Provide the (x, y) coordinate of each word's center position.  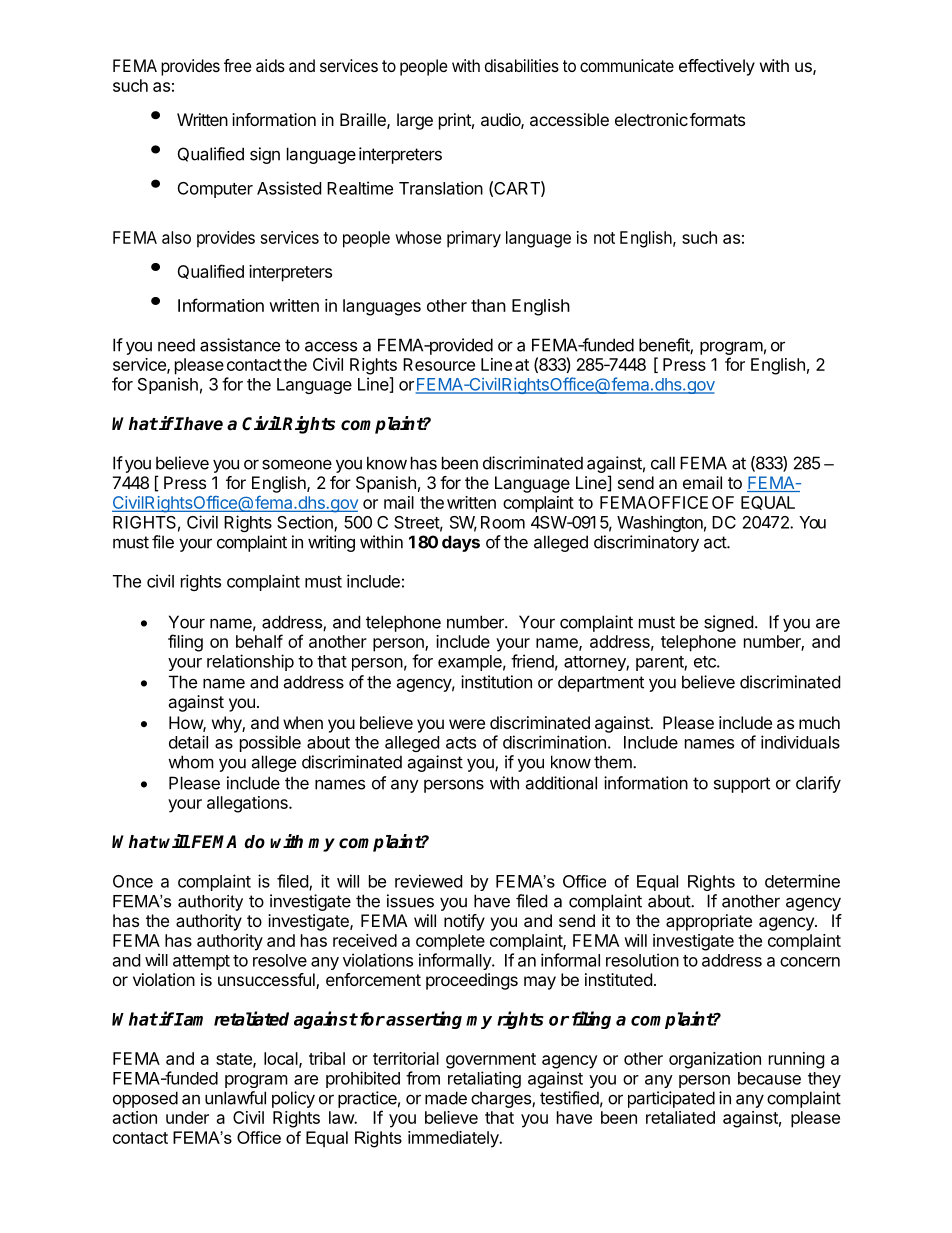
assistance (240, 345)
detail (188, 742)
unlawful (235, 1098)
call (663, 463)
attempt (201, 962)
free (238, 65)
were (467, 724)
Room (503, 522)
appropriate (709, 922)
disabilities (522, 65)
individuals (800, 742)
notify (464, 922)
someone (297, 464)
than (488, 305)
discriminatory (646, 543)
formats (717, 119)
